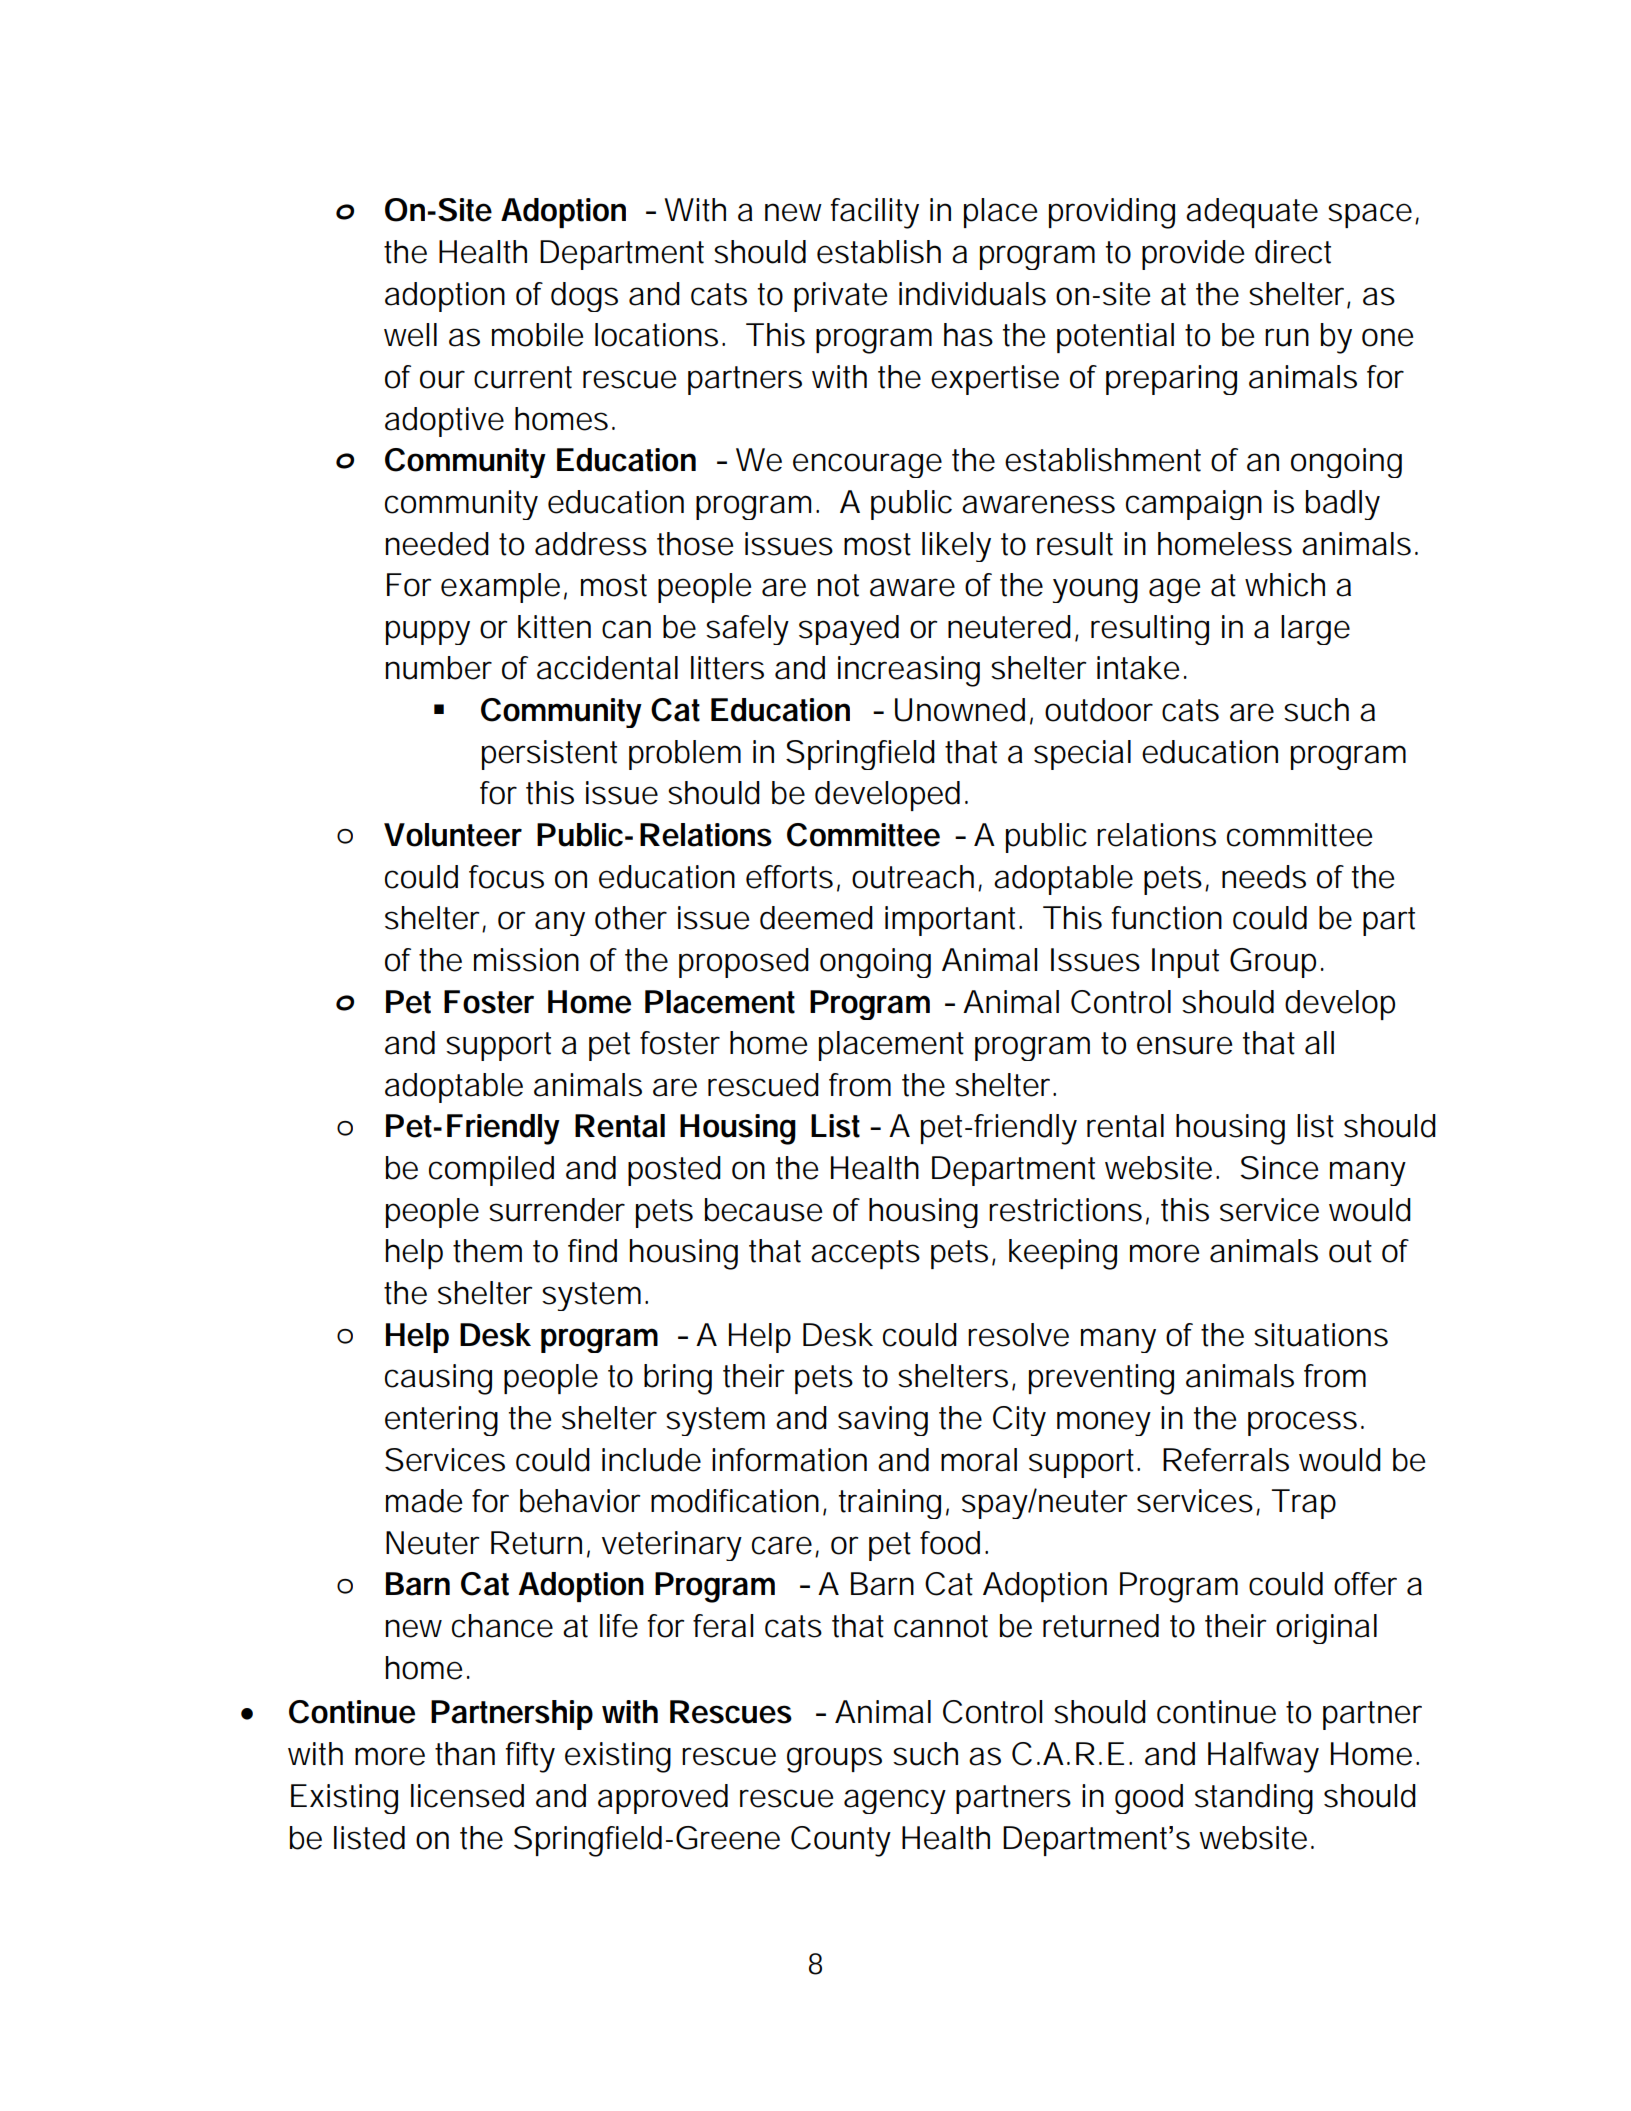 The height and width of the image is (2111, 1631). Describe the element at coordinates (1185, 963) in the image. I see `Input` at that location.
